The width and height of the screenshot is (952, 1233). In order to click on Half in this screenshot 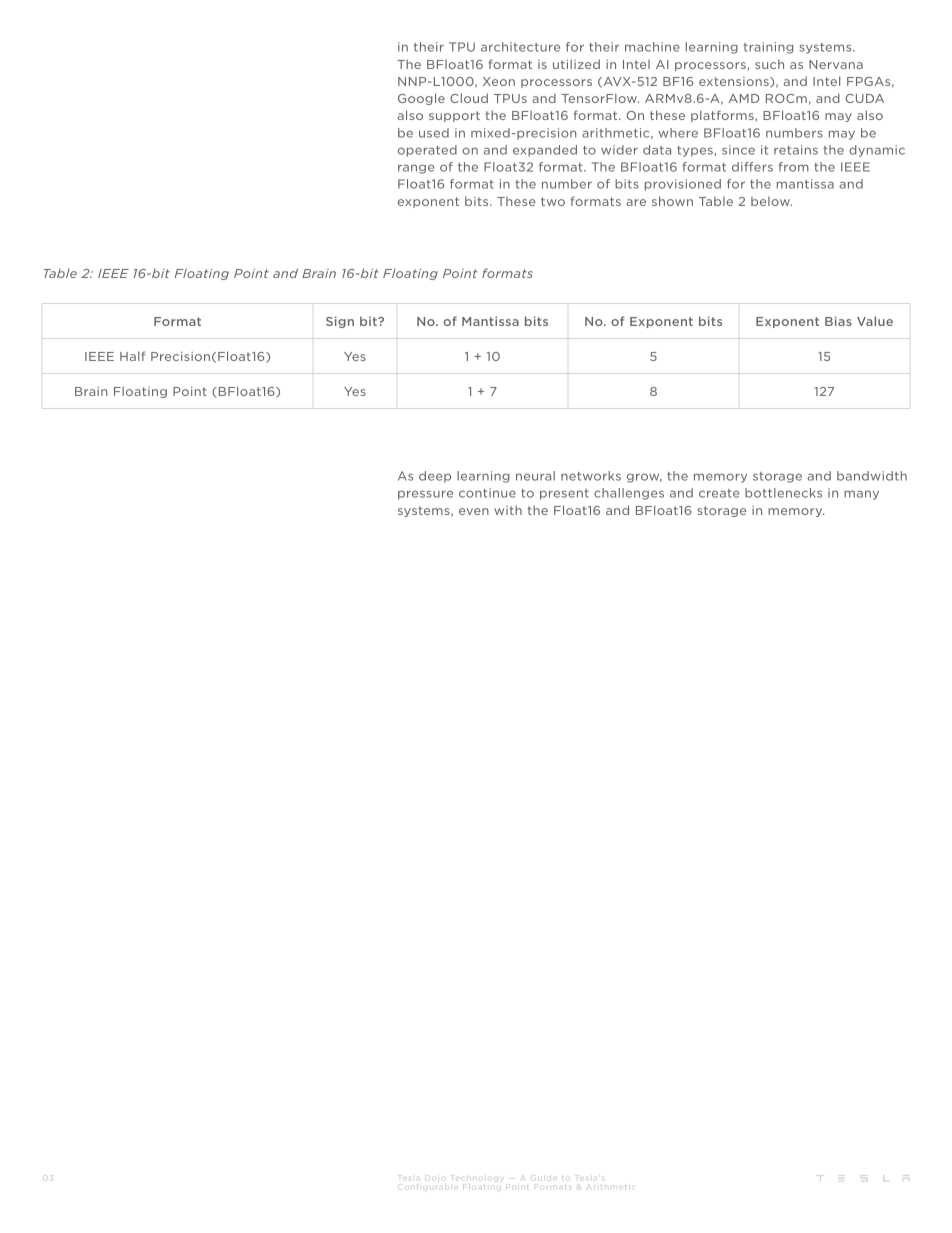, I will do `click(132, 356)`.
